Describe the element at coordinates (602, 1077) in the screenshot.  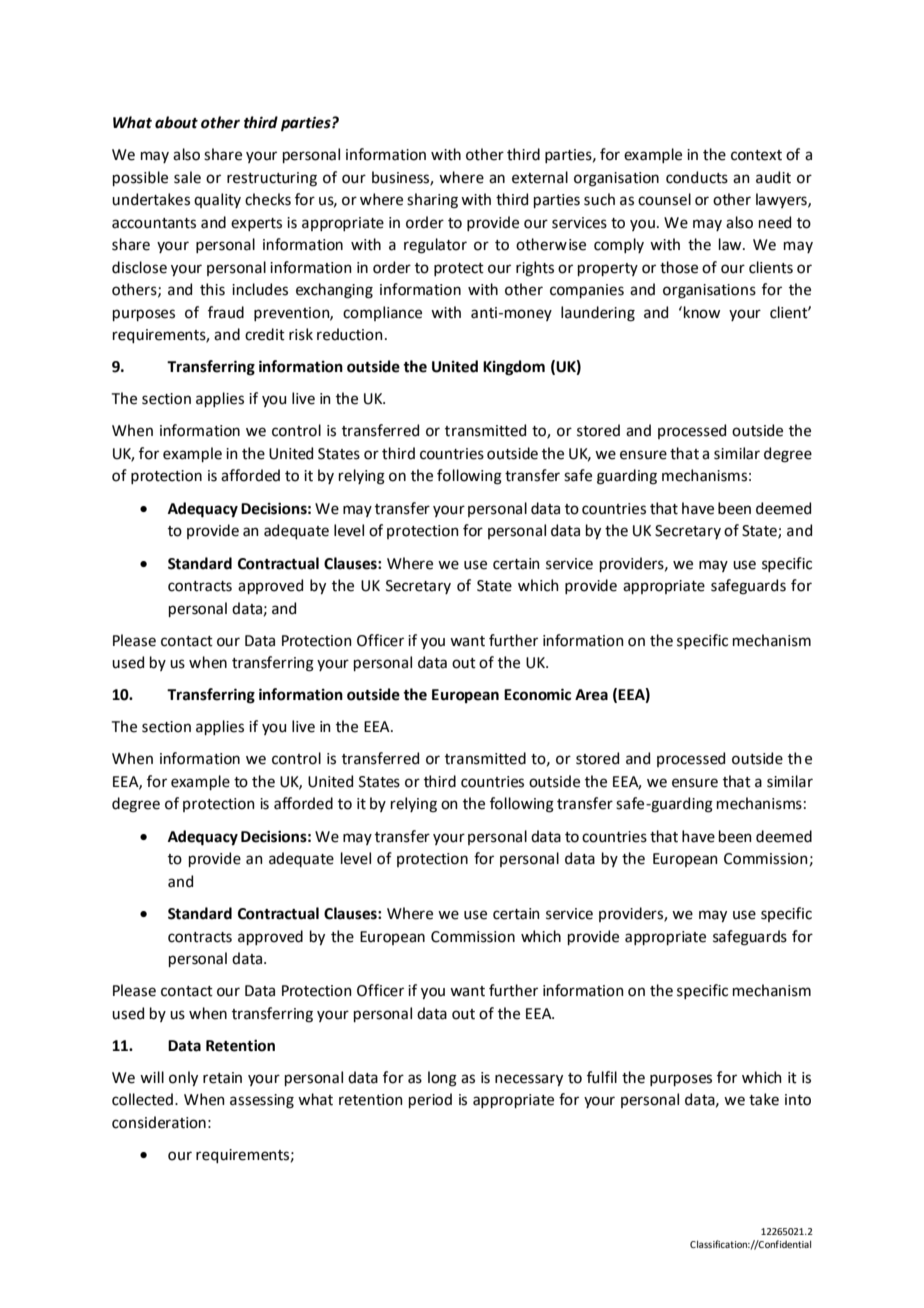
I see `fulfil` at that location.
